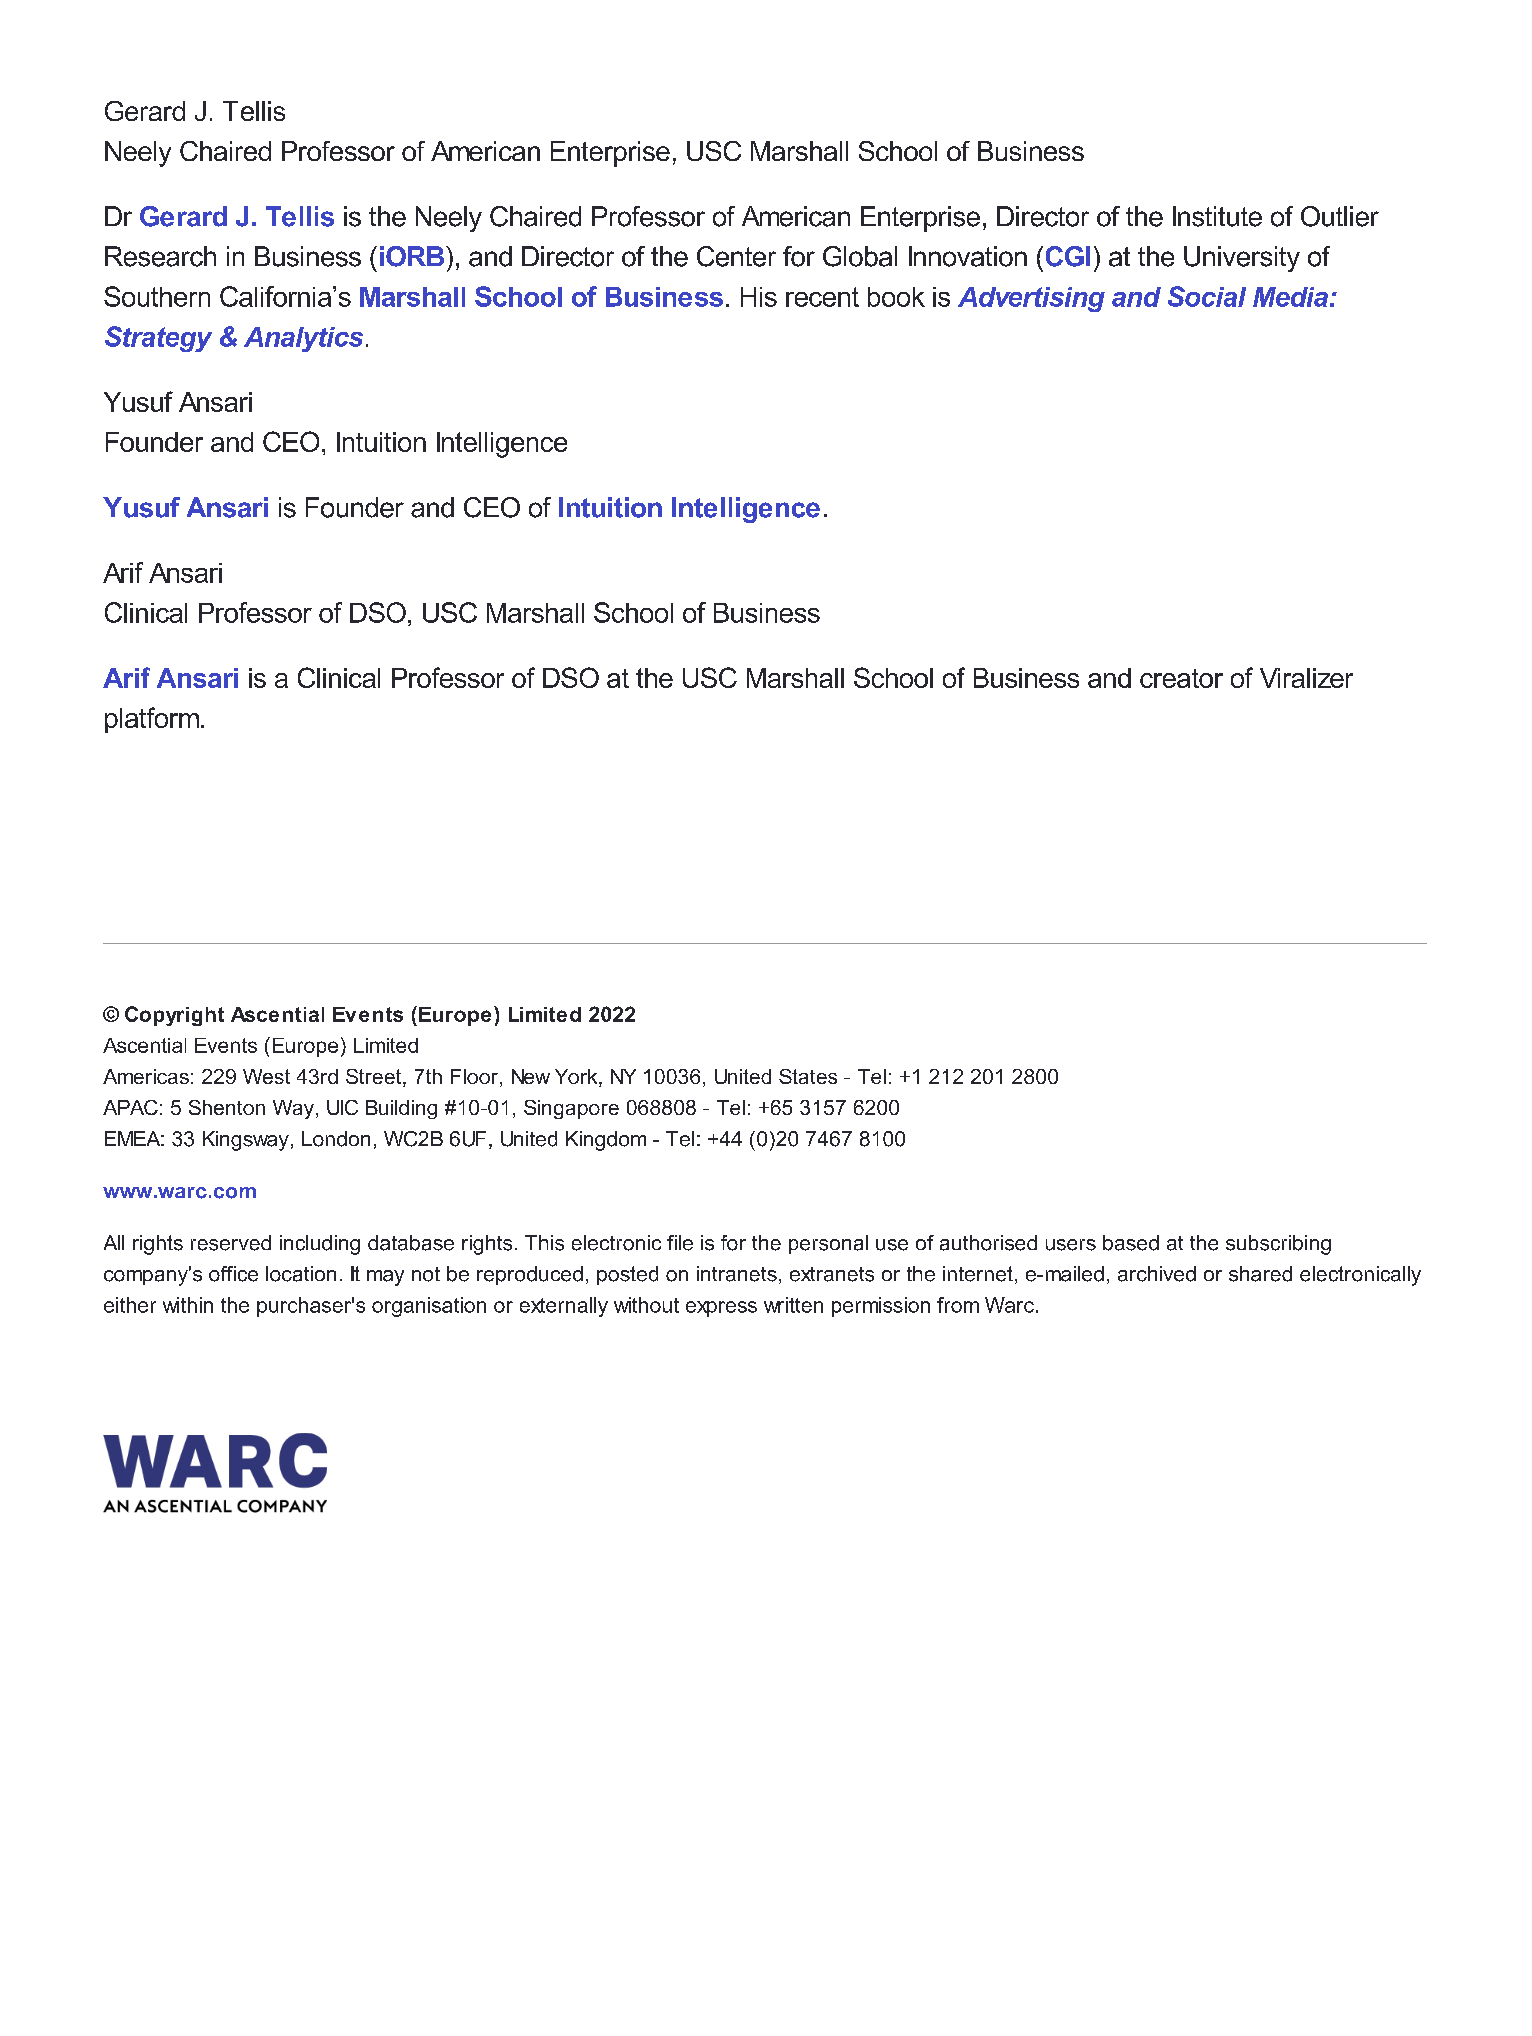 This document has height=2036, width=1532. What do you see at coordinates (160, 256) in the document?
I see `Research` at bounding box center [160, 256].
